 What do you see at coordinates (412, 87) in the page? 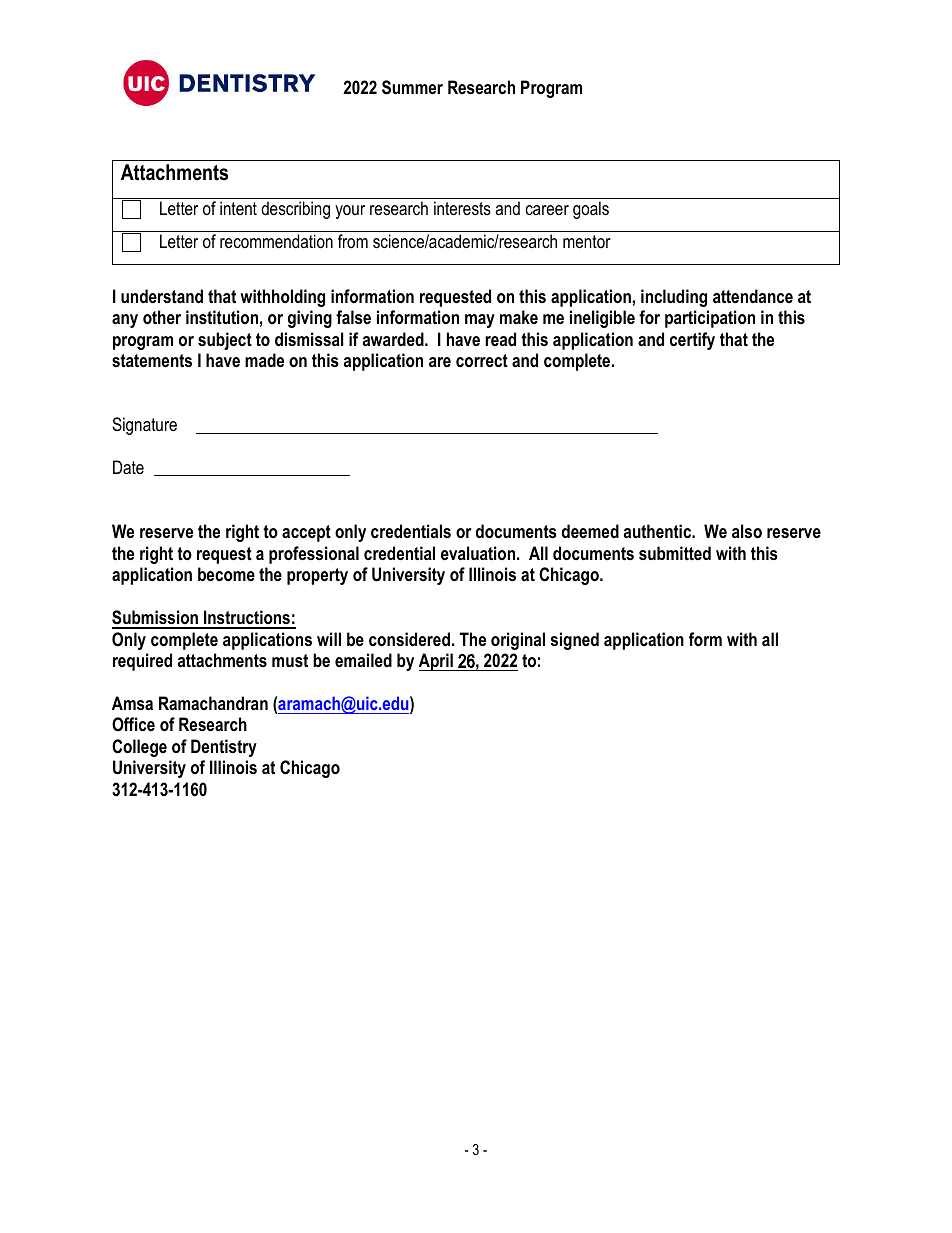
I see `Summer` at bounding box center [412, 87].
